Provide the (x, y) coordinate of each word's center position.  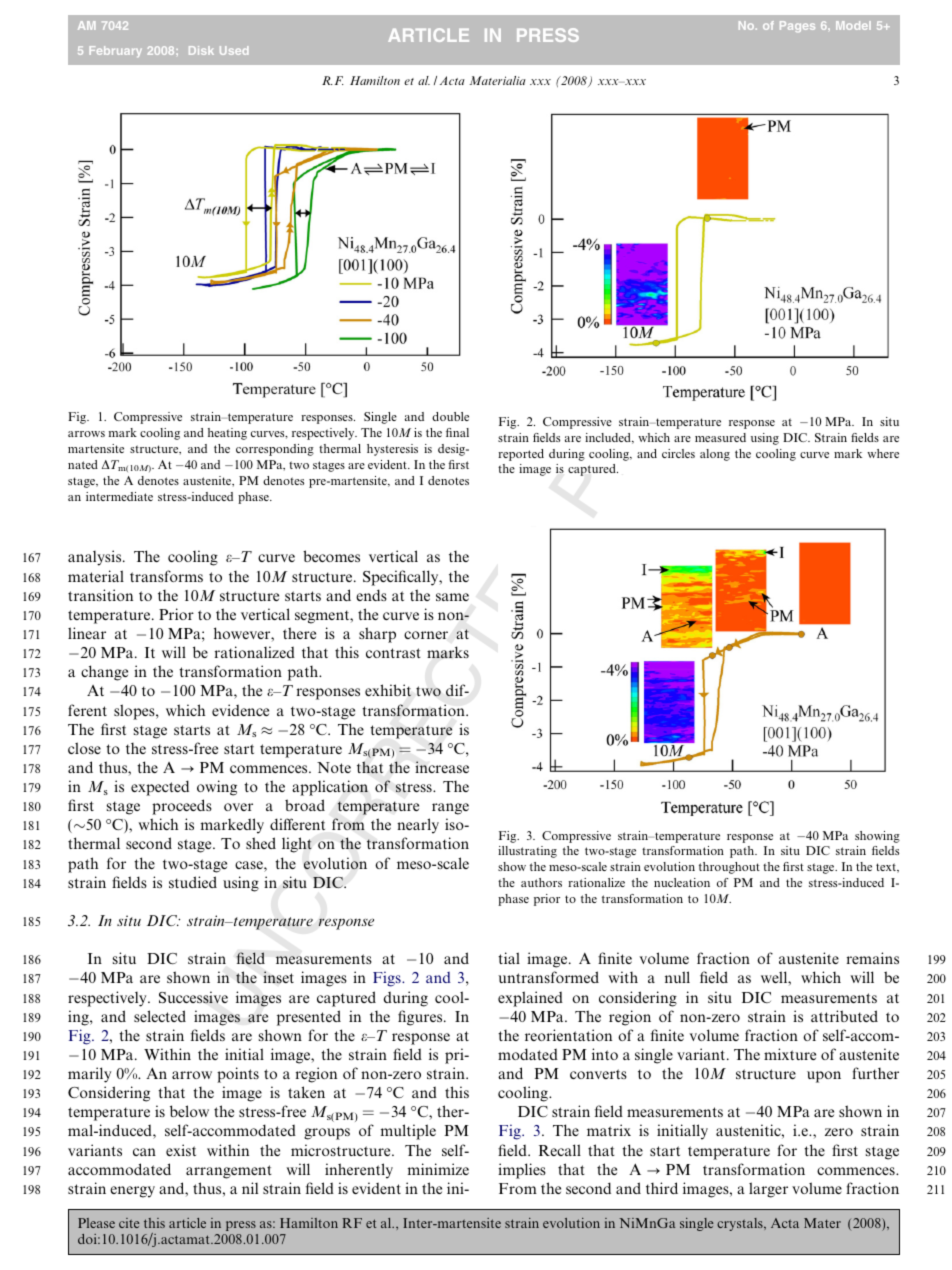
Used (234, 50)
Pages (797, 26)
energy (132, 1192)
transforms (166, 576)
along (715, 455)
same (452, 597)
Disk (201, 50)
